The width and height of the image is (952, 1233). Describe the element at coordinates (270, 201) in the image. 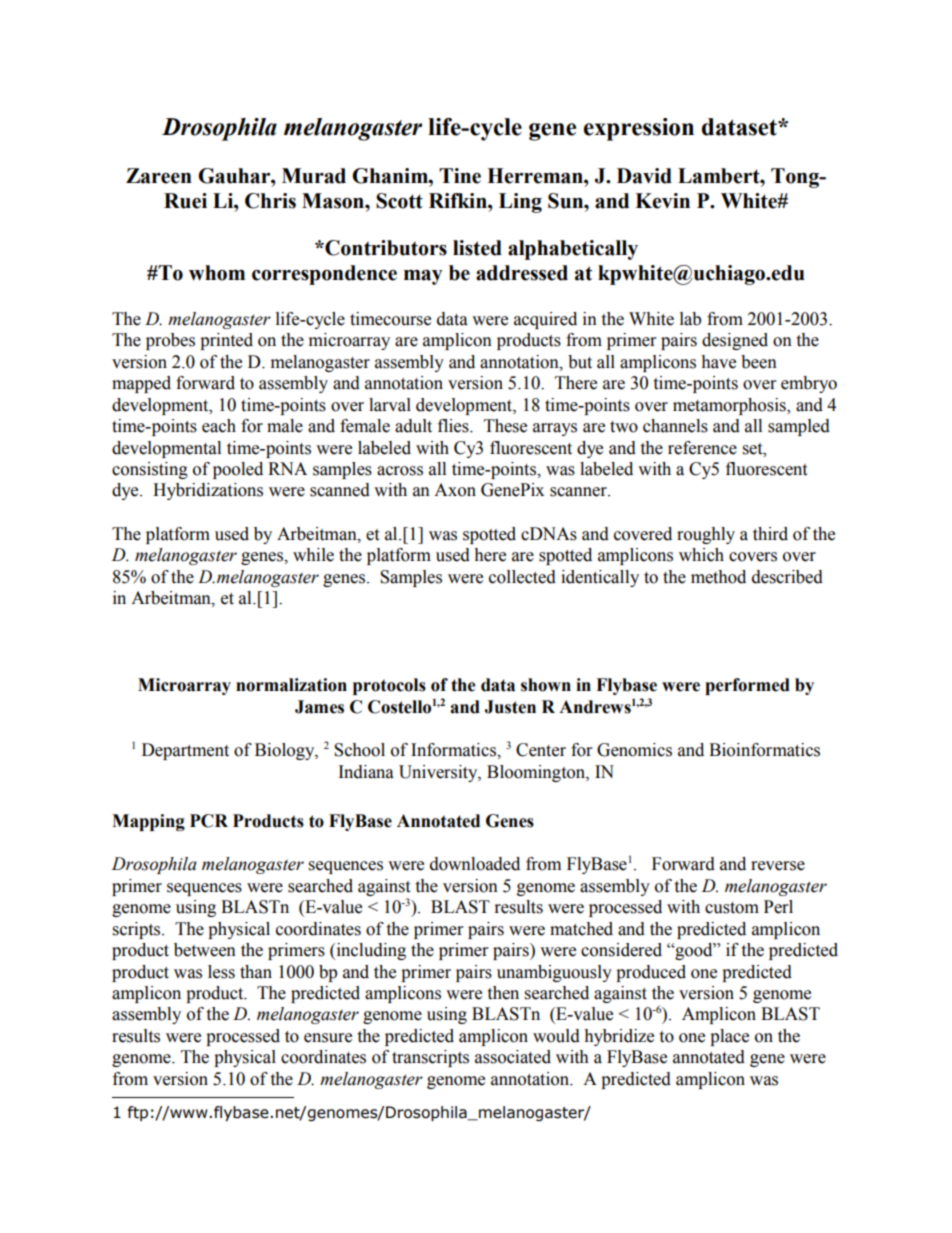

I see `Chris` at that location.
